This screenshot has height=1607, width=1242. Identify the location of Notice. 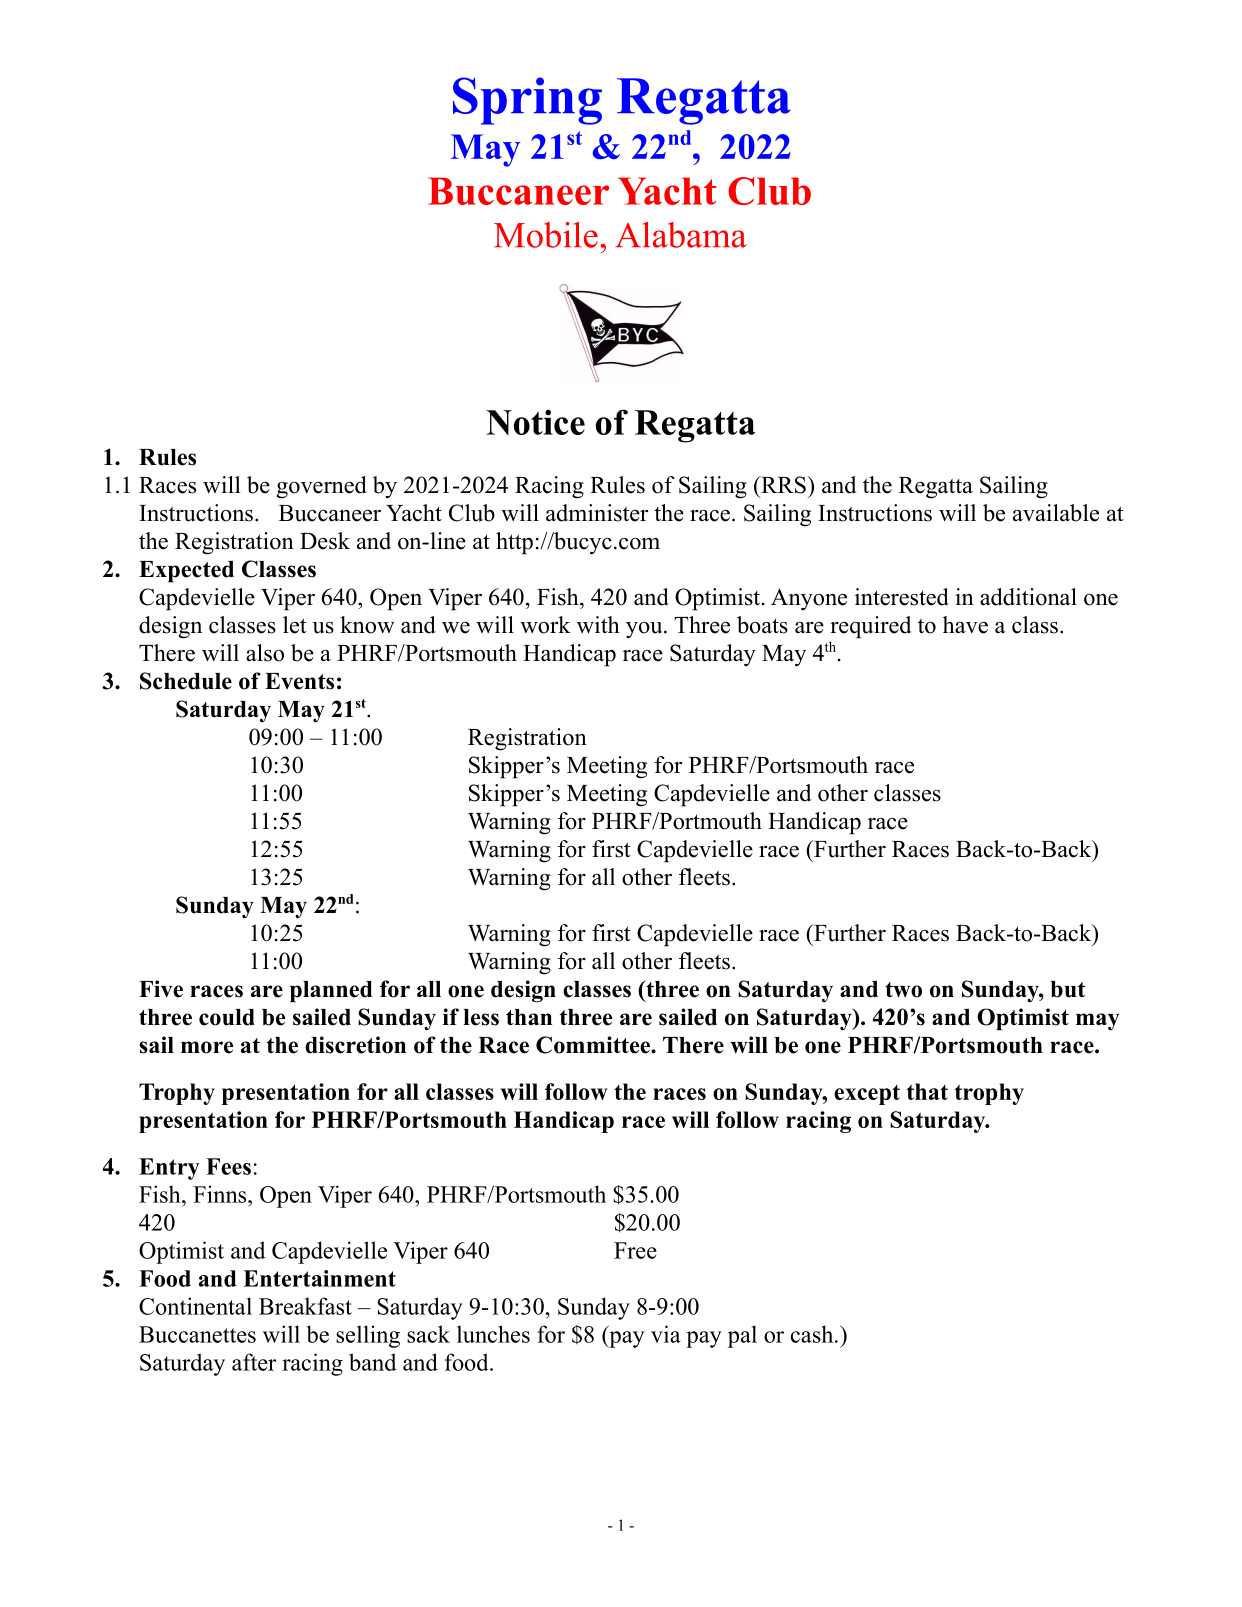
(535, 422).
